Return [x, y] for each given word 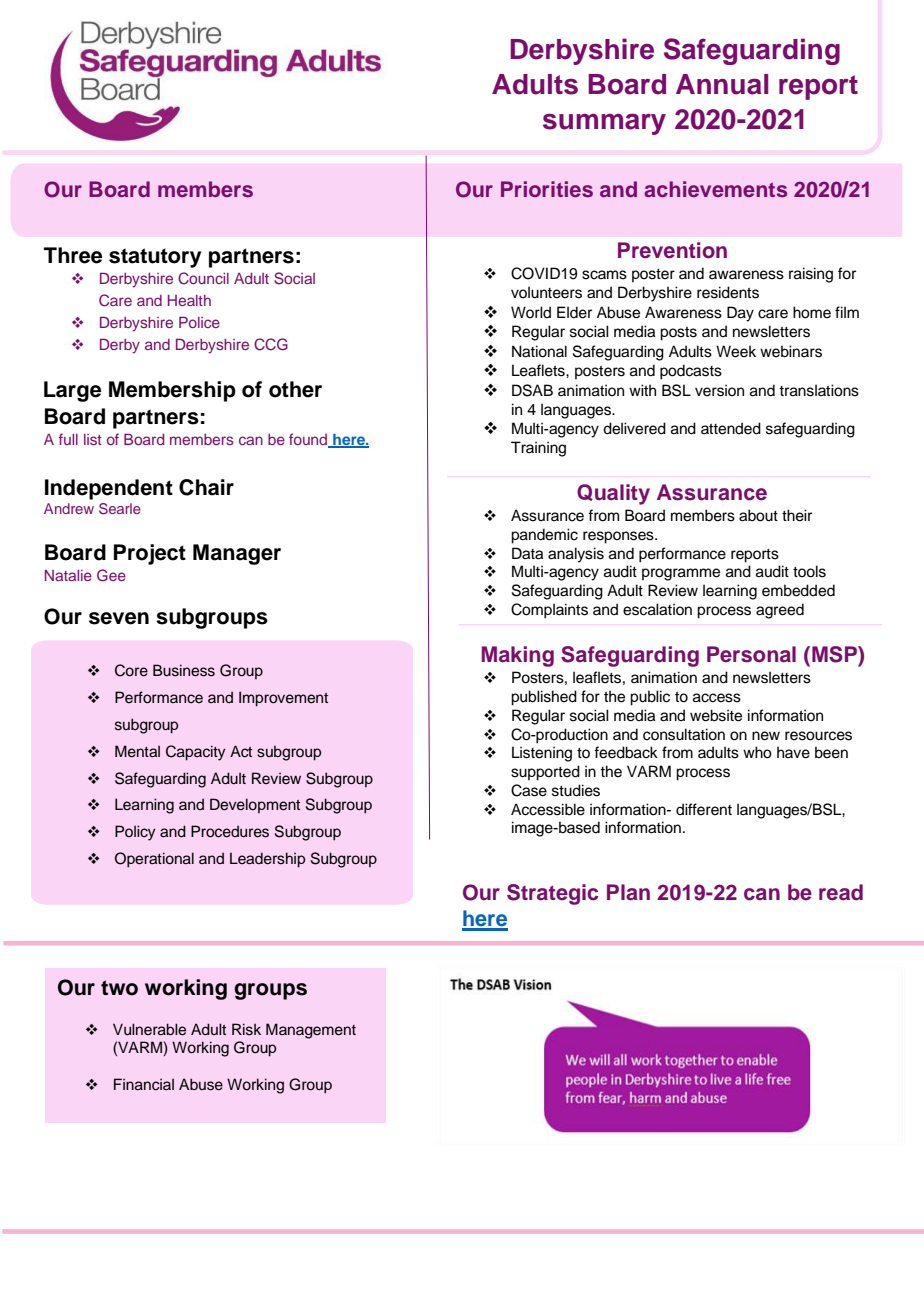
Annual [722, 84]
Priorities [547, 189]
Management [311, 1031]
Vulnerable [149, 1029]
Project [150, 554]
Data [527, 553]
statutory [155, 258]
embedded [798, 590]
